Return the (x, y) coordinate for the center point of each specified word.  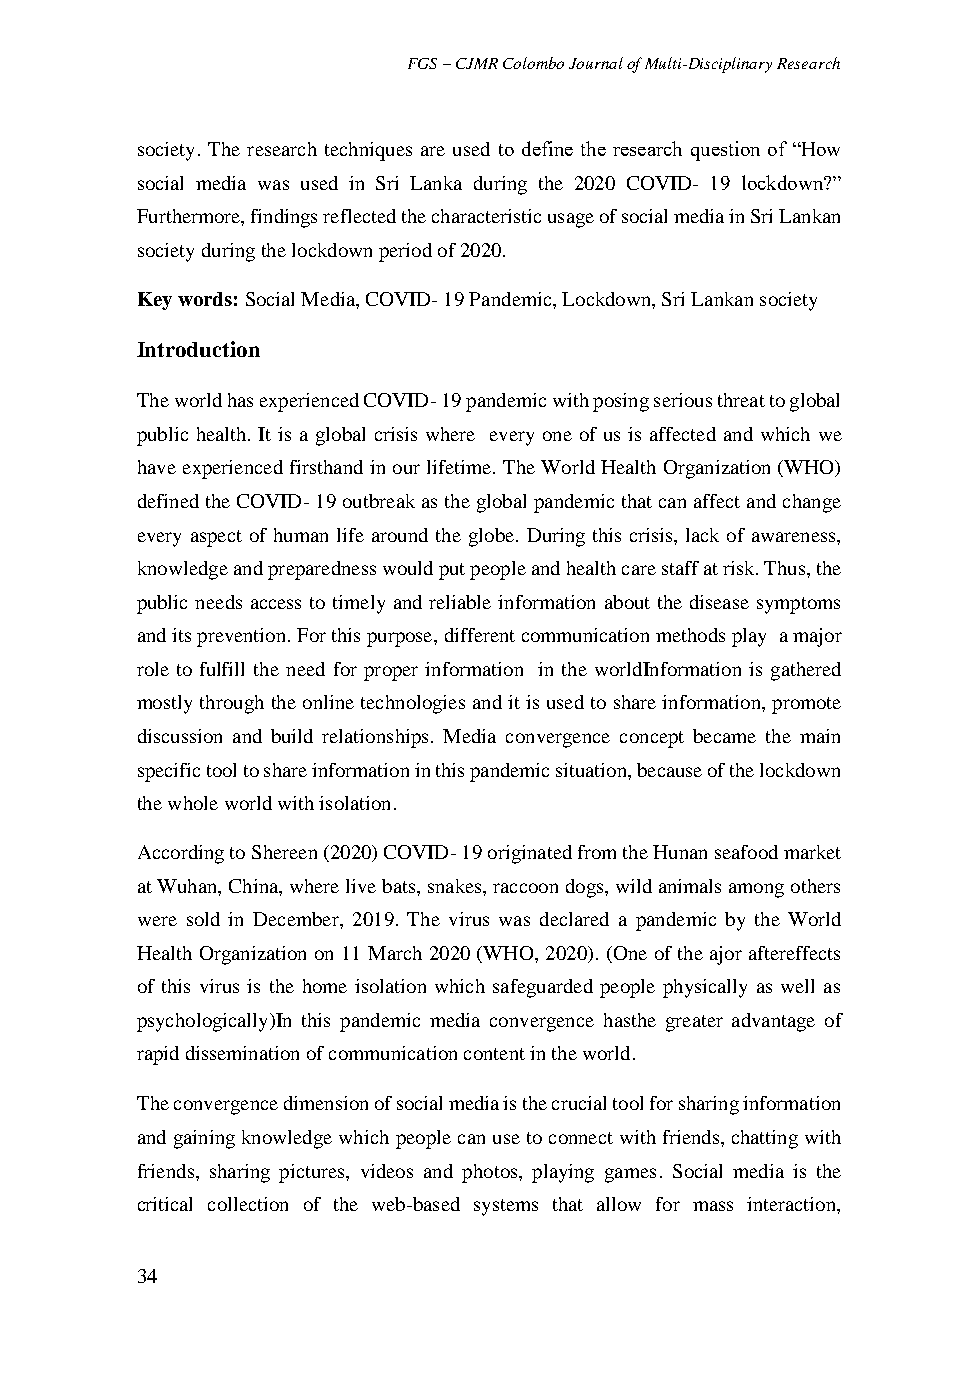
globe (491, 537)
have (157, 467)
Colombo (533, 63)
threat (741, 400)
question (725, 151)
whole (193, 803)
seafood (746, 852)
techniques (368, 151)
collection (248, 1204)
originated (530, 854)
